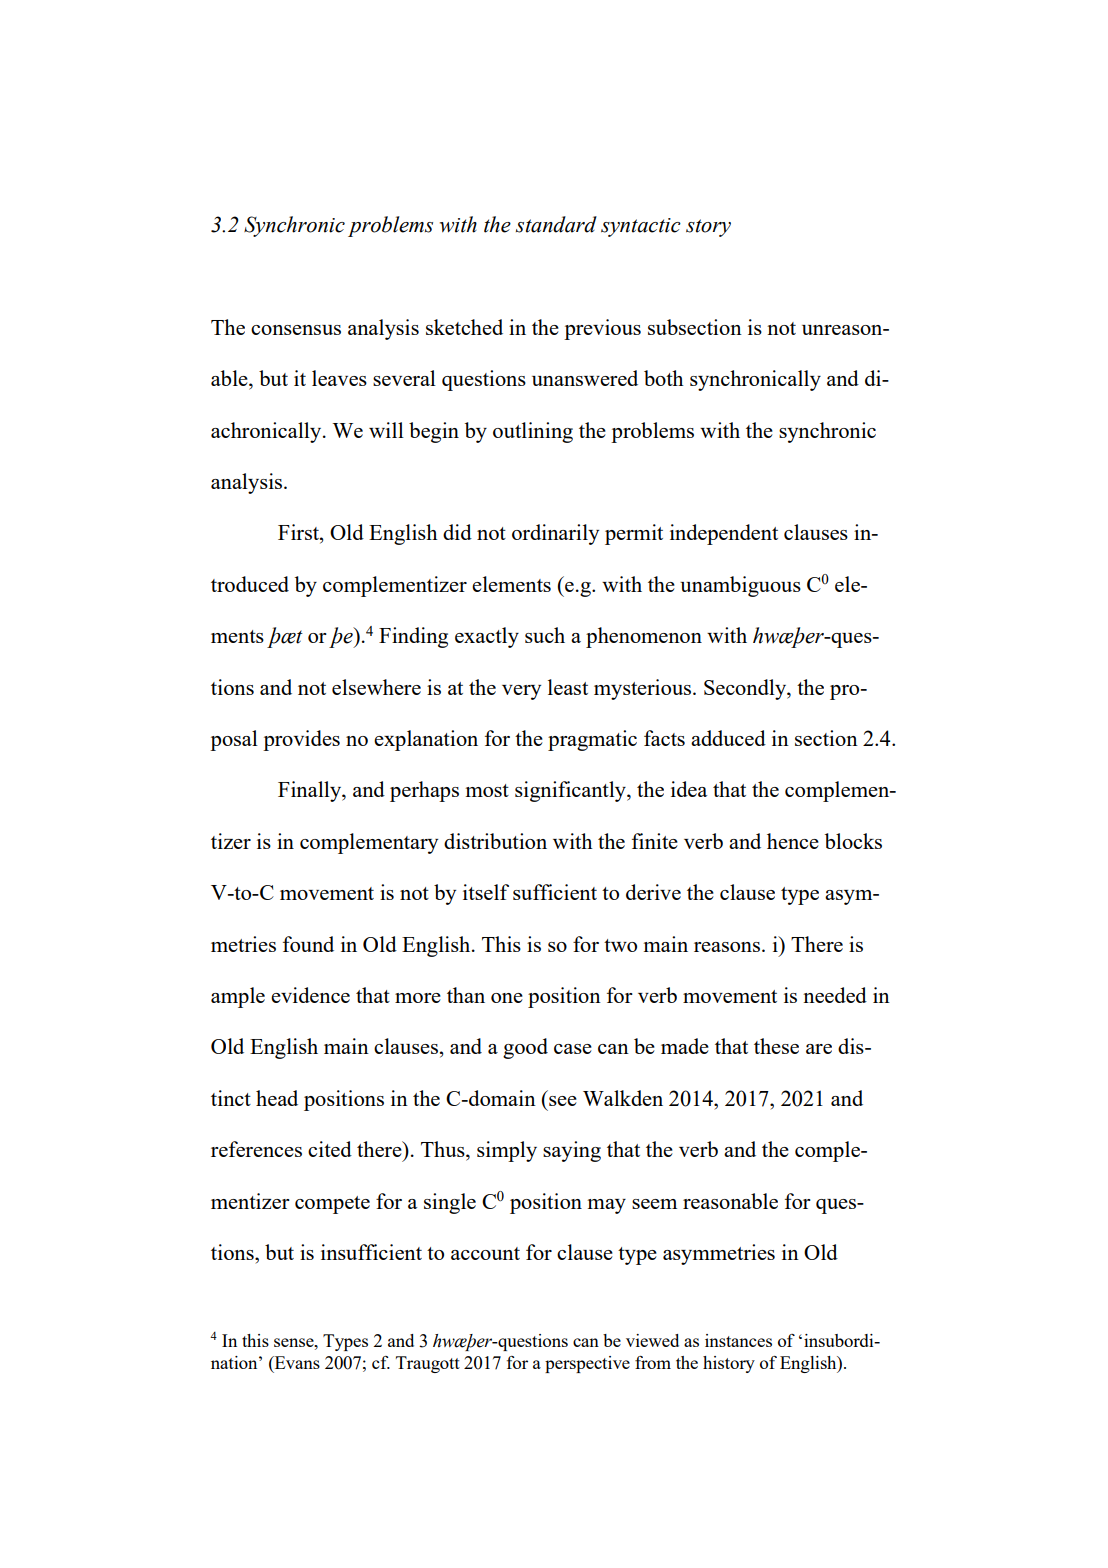 This screenshot has height=1568, width=1108. Describe the element at coordinates (555, 534) in the screenshot. I see `ordinarily` at that location.
